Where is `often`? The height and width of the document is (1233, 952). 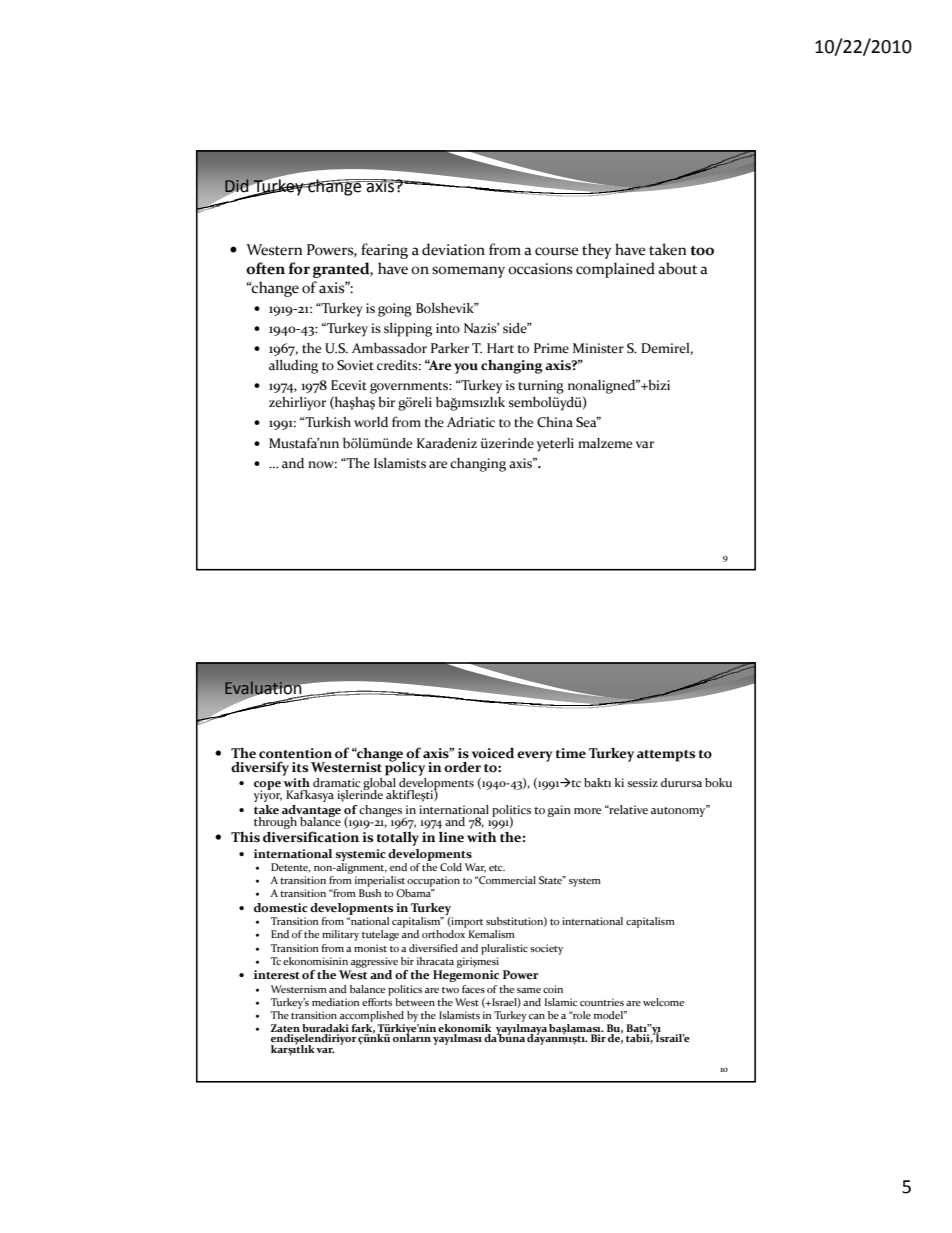 often is located at coordinates (265, 268).
